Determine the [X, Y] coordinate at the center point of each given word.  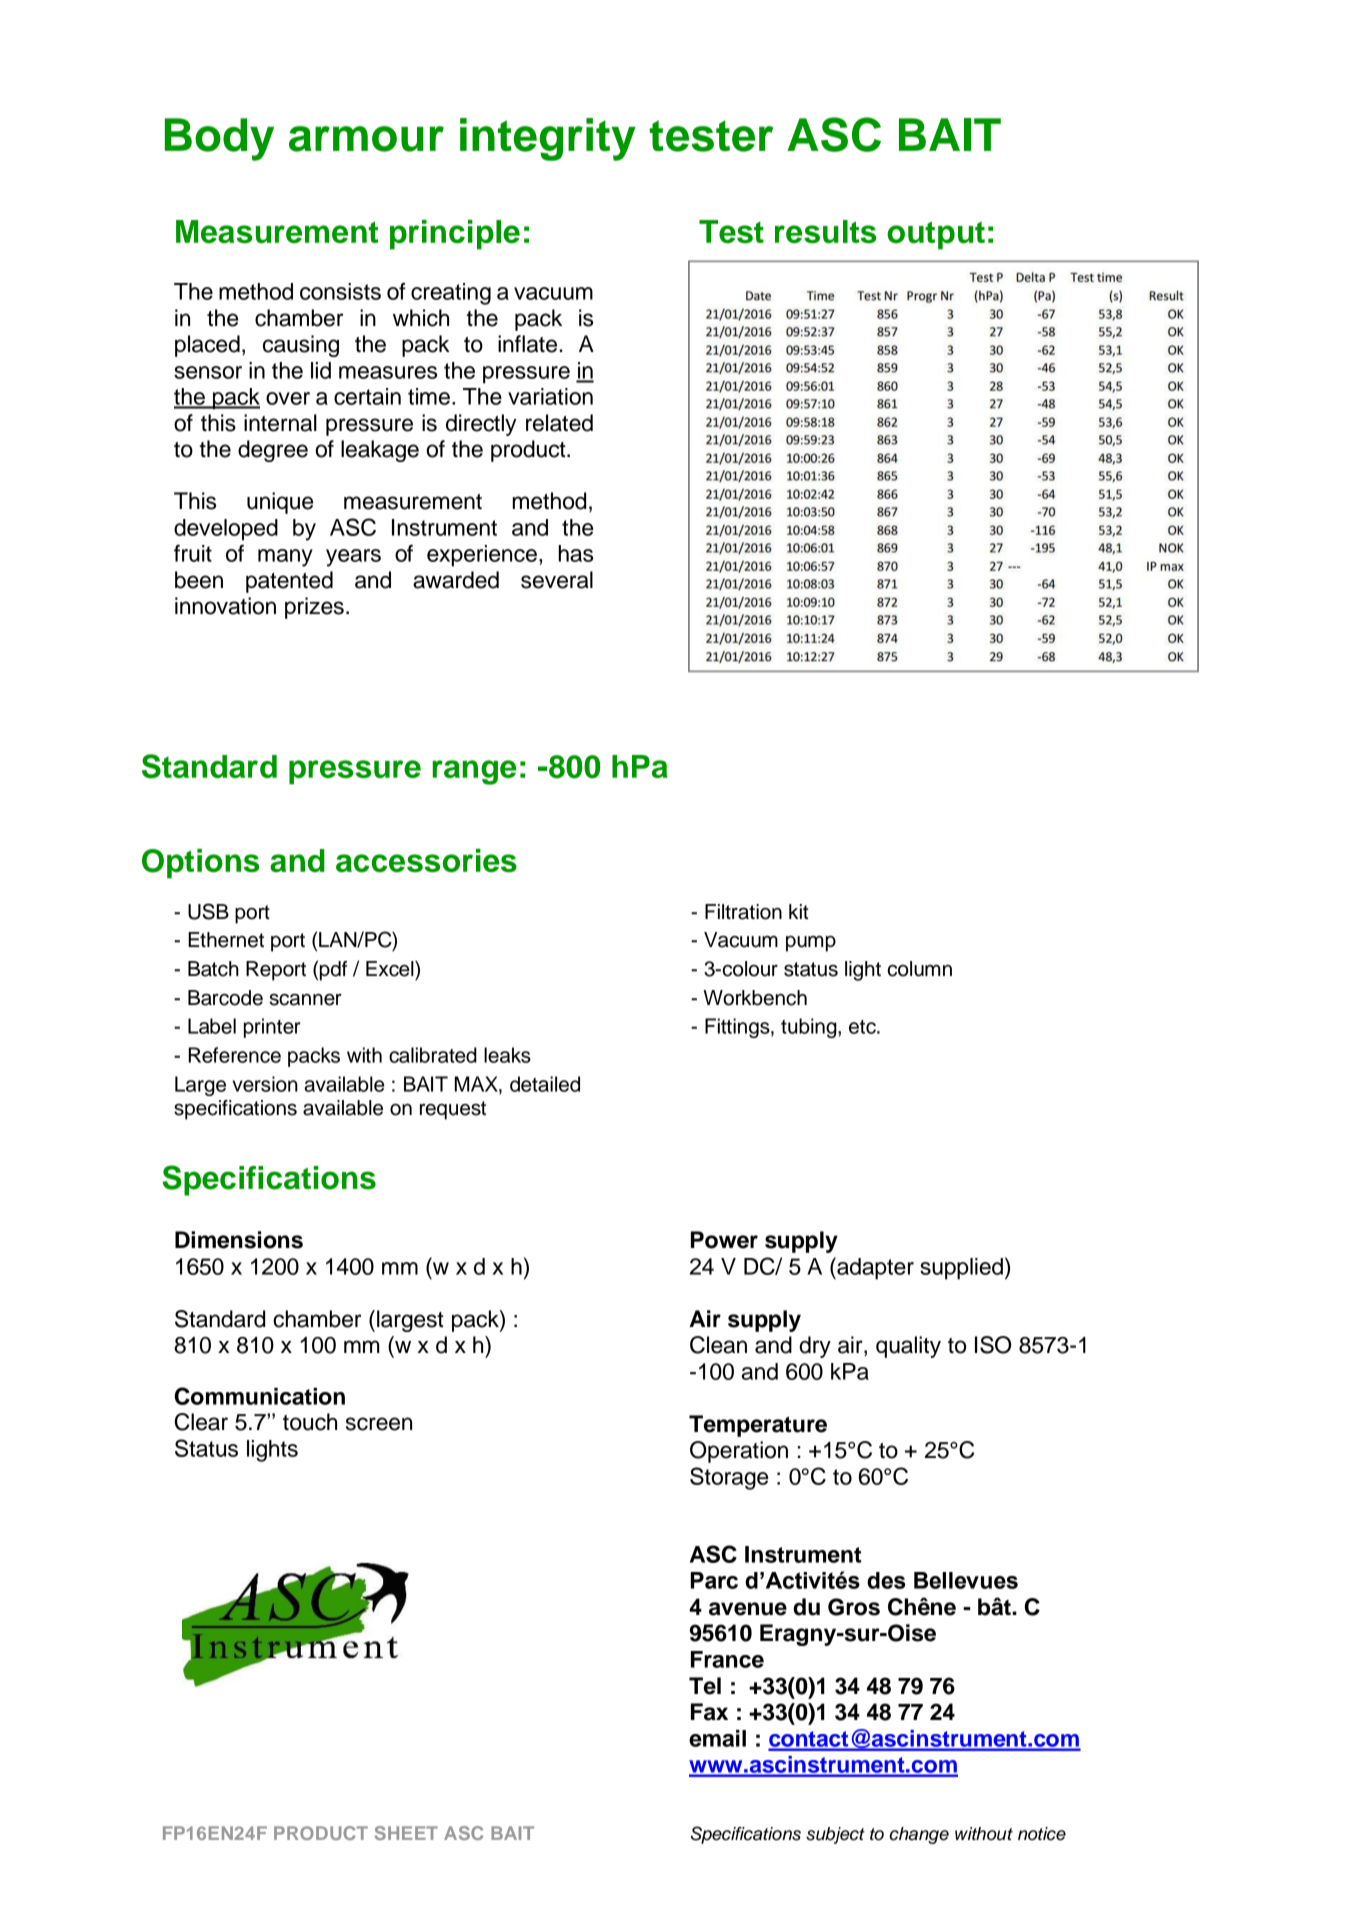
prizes [314, 608]
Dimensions [239, 1240]
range [474, 772]
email [717, 1738]
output [936, 235]
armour [366, 139]
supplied [961, 1269]
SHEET [406, 1833]
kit [798, 911]
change [919, 1835]
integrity [548, 139]
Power [724, 1240]
